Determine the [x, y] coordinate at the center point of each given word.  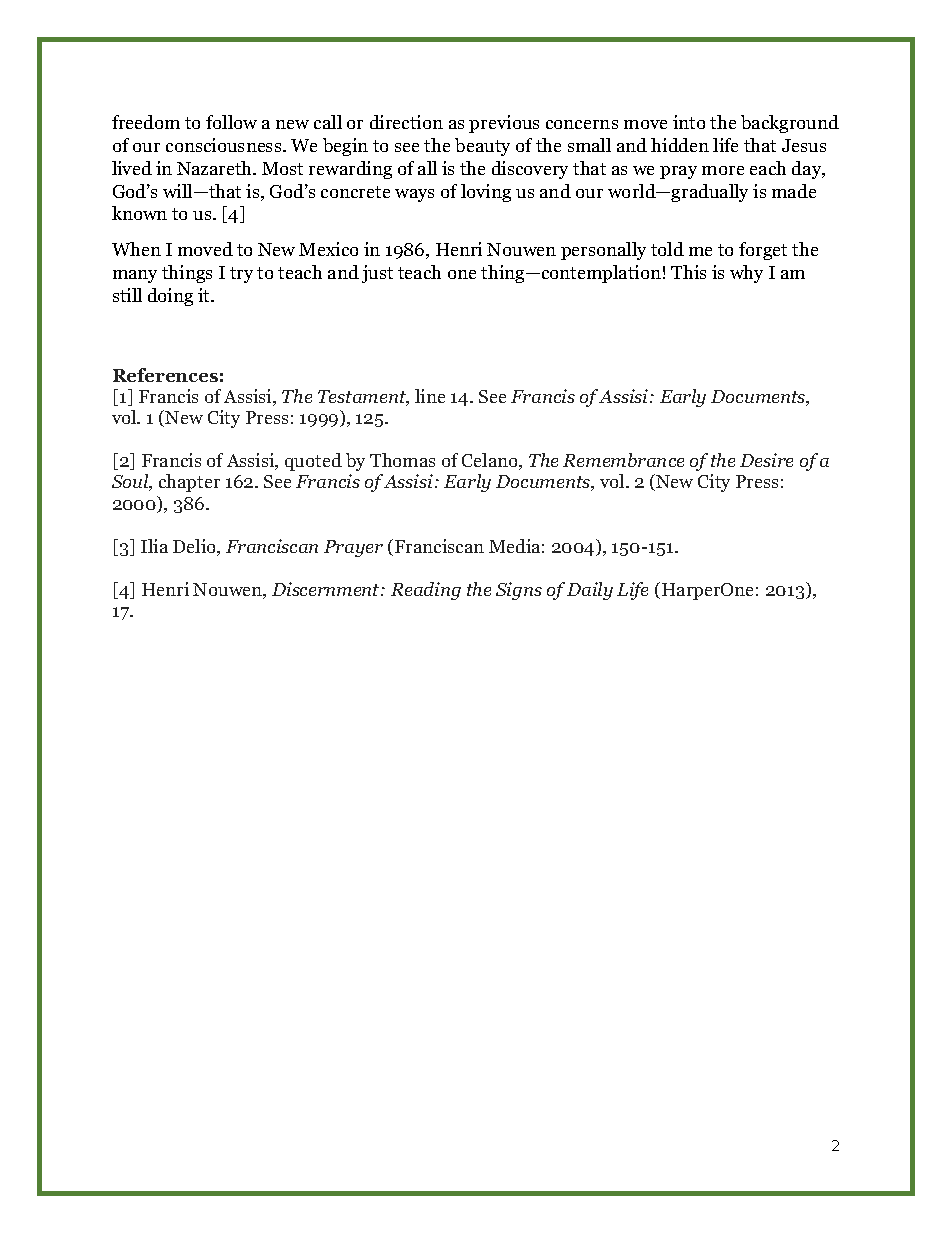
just [377, 274]
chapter [189, 483]
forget [763, 251]
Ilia [154, 546]
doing [170, 297]
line [430, 396]
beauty [482, 147]
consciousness [225, 145]
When [136, 249]
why [746, 274]
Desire [766, 460]
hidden [680, 145]
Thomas [402, 460]
